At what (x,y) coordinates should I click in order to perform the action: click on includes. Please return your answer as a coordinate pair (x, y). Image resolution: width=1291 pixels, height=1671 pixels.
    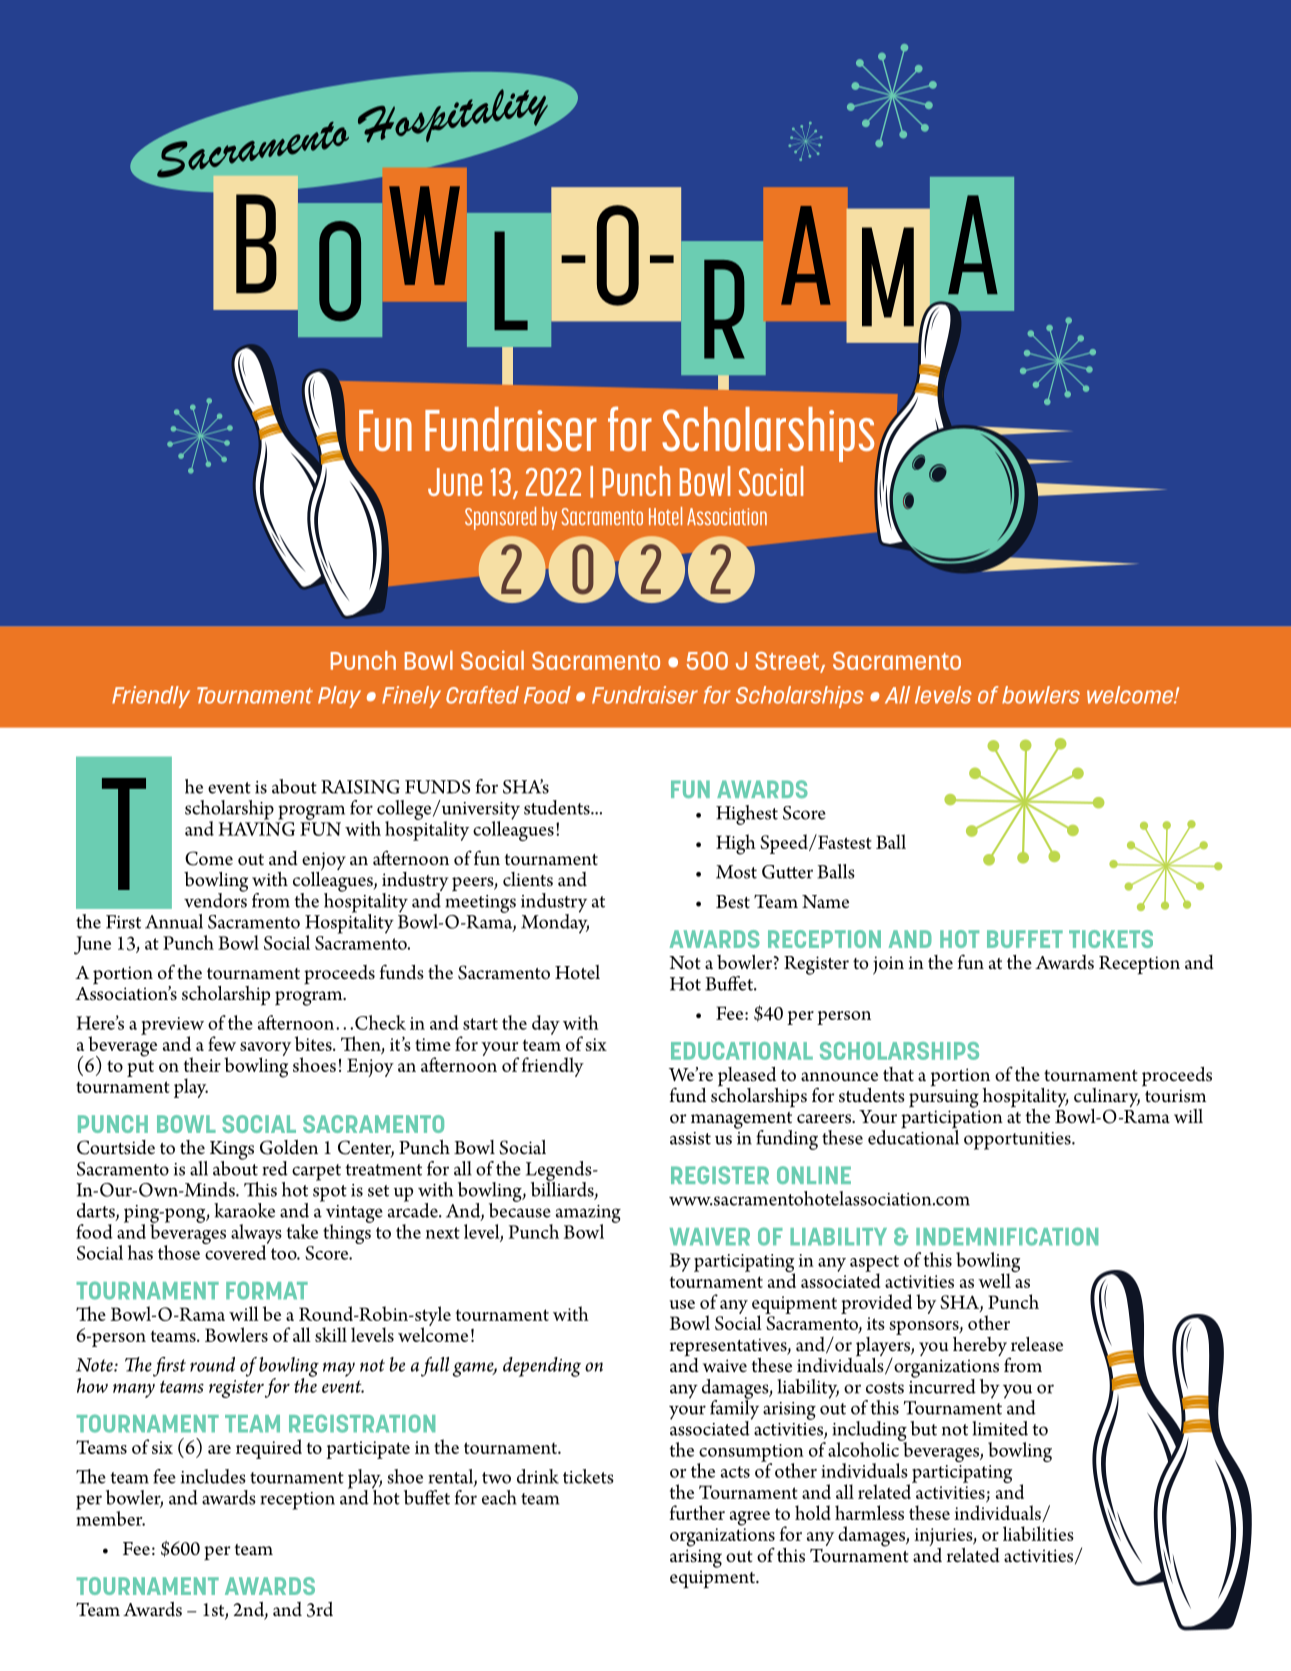
    Looking at the image, I should click on (213, 1476).
